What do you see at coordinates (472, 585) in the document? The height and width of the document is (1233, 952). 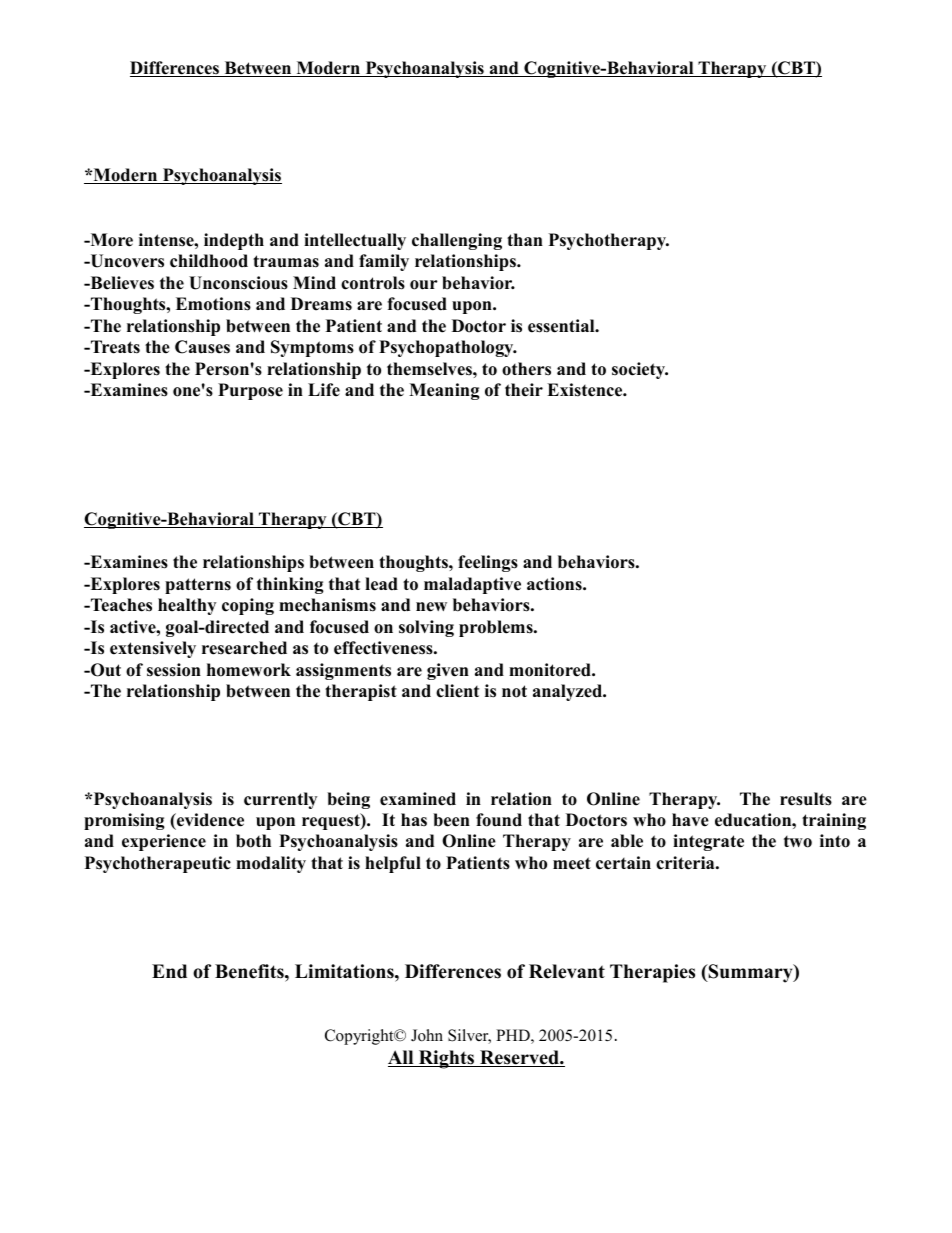 I see `maladaptive` at bounding box center [472, 585].
